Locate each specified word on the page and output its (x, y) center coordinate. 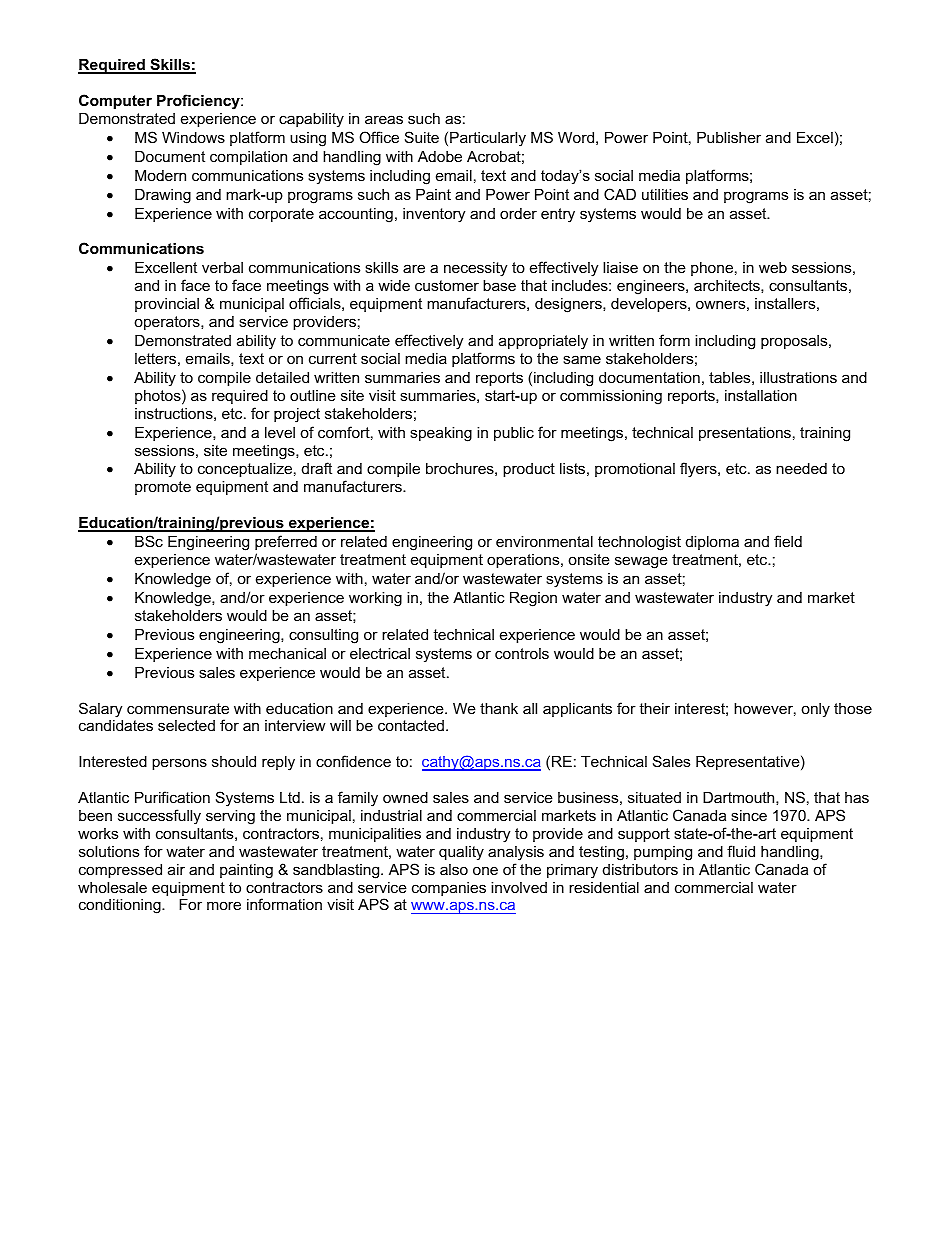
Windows (193, 137)
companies (449, 889)
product (529, 470)
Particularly (488, 139)
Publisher (729, 137)
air (176, 869)
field (788, 541)
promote (163, 488)
